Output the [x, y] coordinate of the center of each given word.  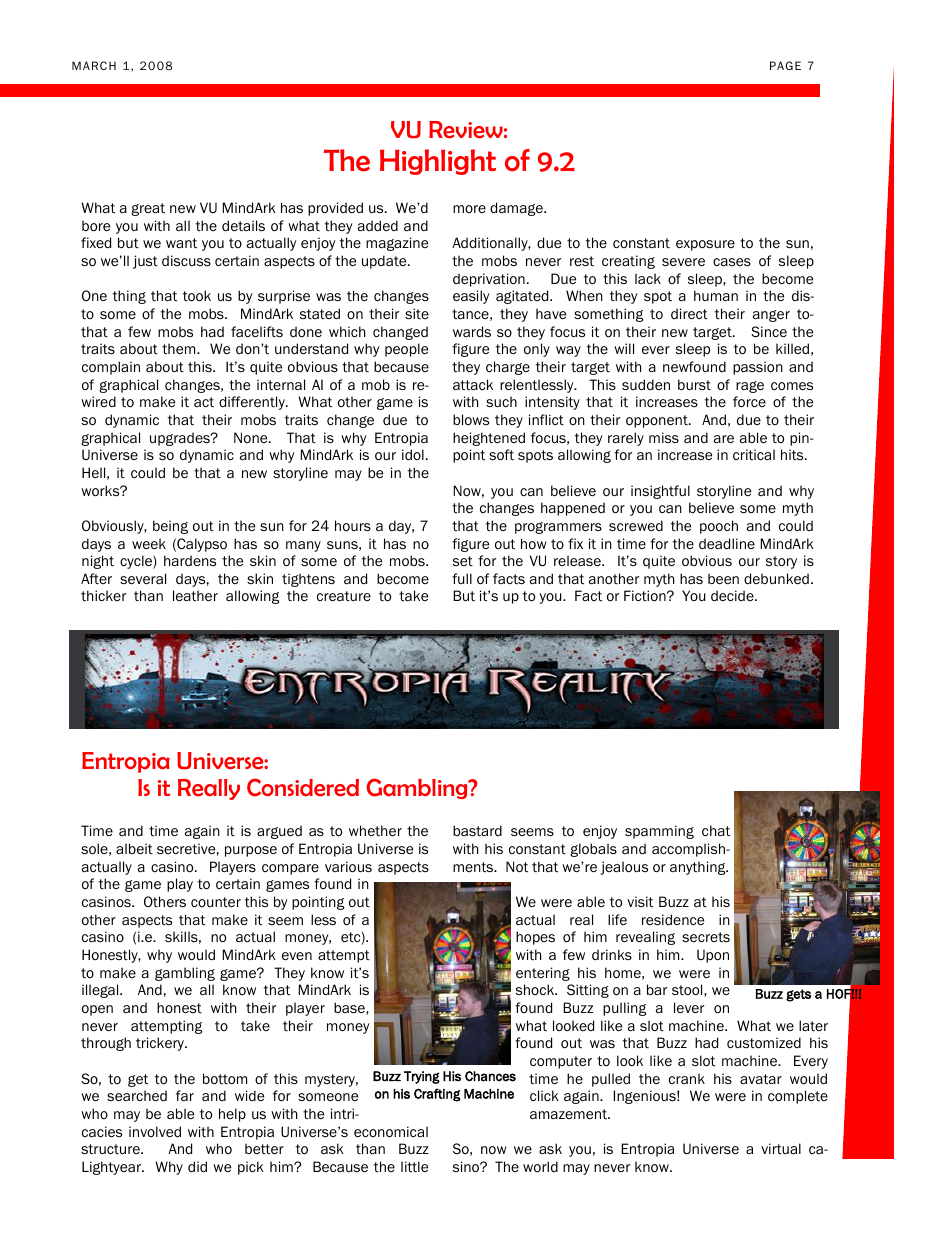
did [197, 1166]
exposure [705, 245]
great [148, 209]
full [462, 578]
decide [733, 595]
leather [195, 596]
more [469, 209]
